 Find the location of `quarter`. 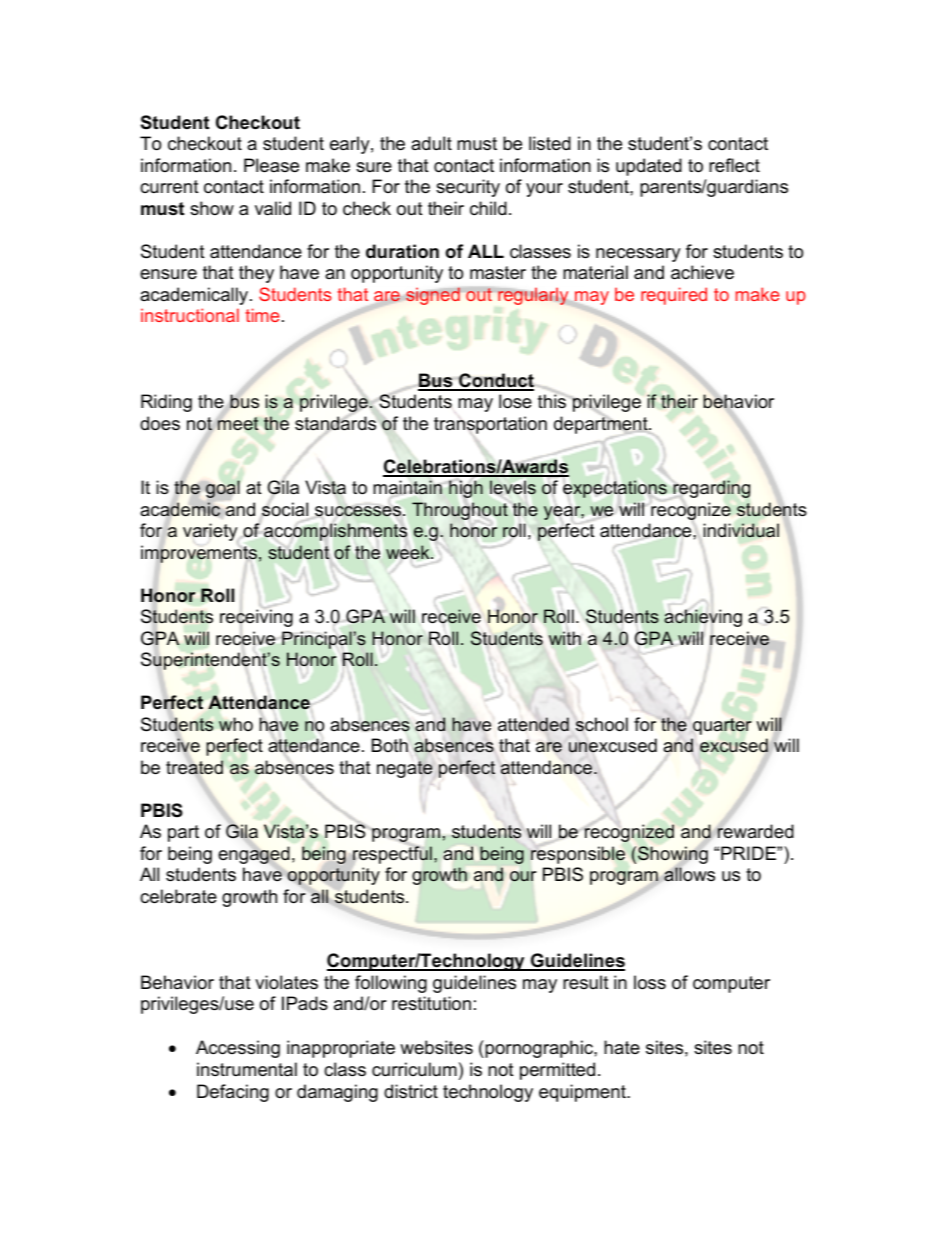

quarter is located at coordinates (722, 726).
